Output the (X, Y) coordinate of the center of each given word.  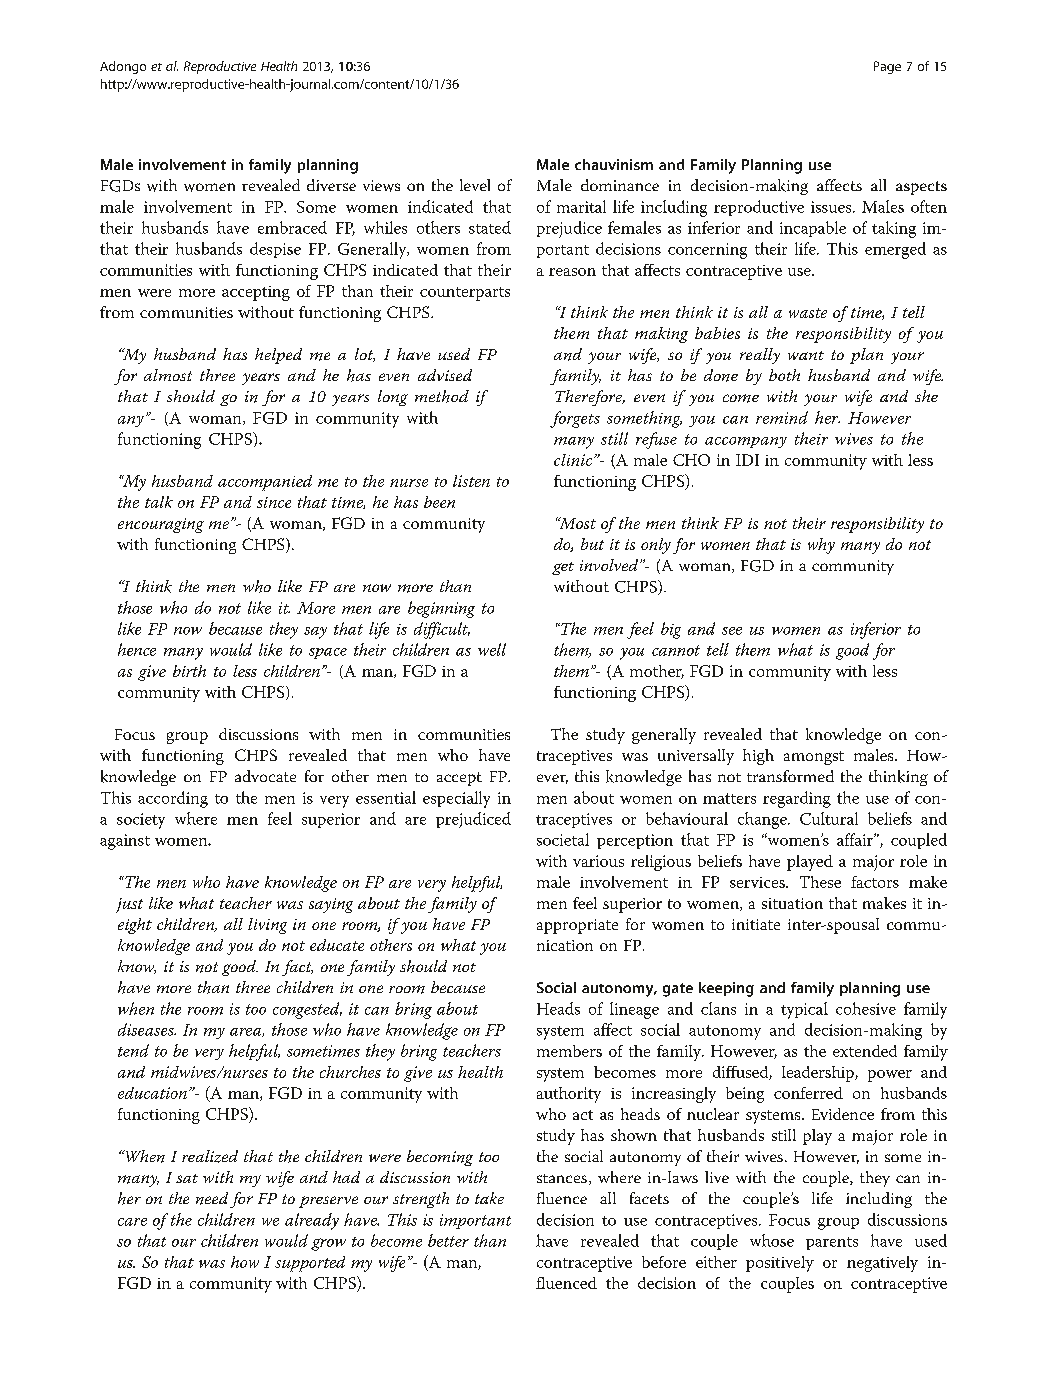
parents (832, 1243)
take (489, 1198)
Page (887, 67)
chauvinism (614, 164)
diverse (331, 185)
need (212, 1198)
